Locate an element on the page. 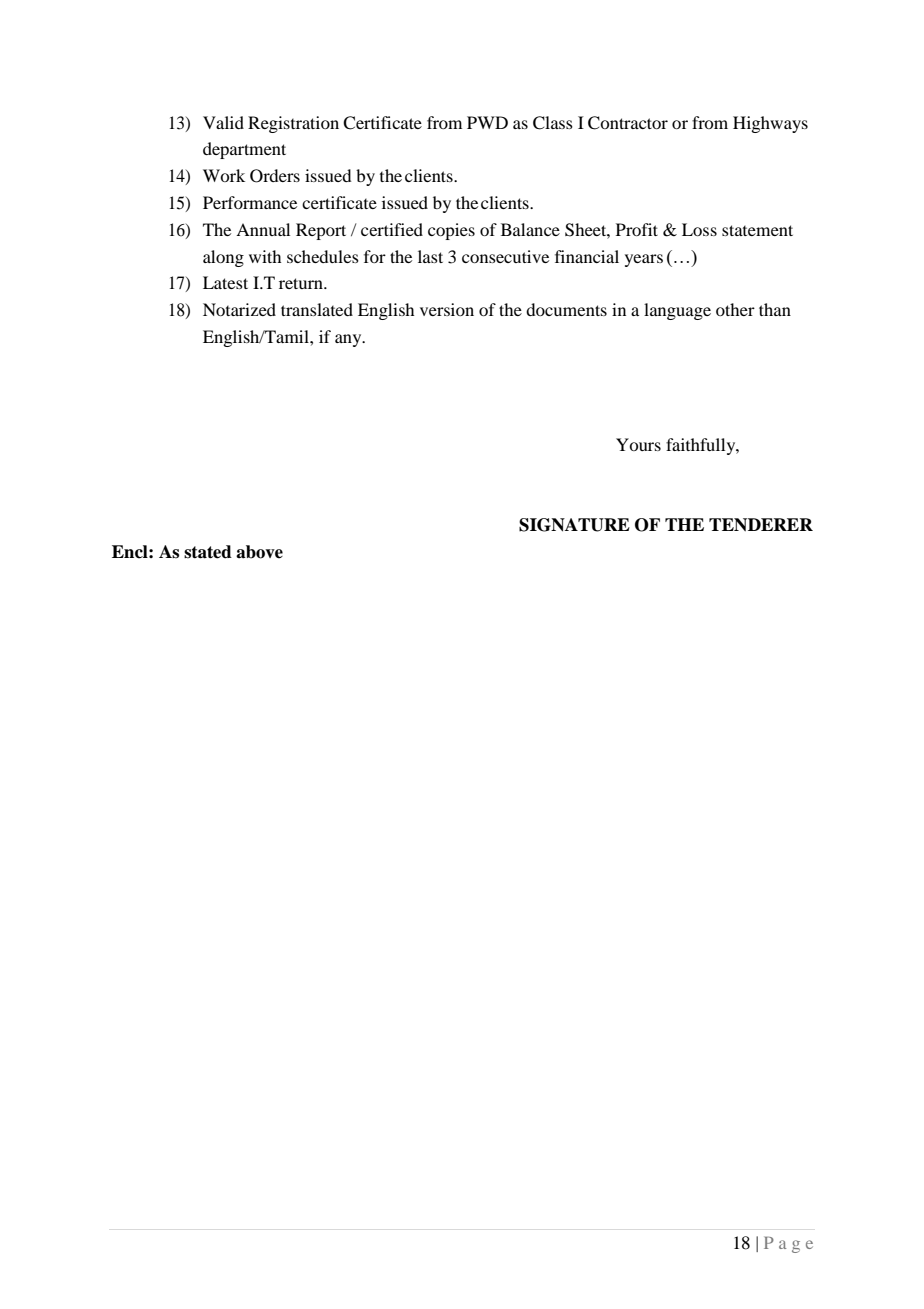 The width and height of the document is (924, 1309). SIGNATURE is located at coordinates (574, 525).
